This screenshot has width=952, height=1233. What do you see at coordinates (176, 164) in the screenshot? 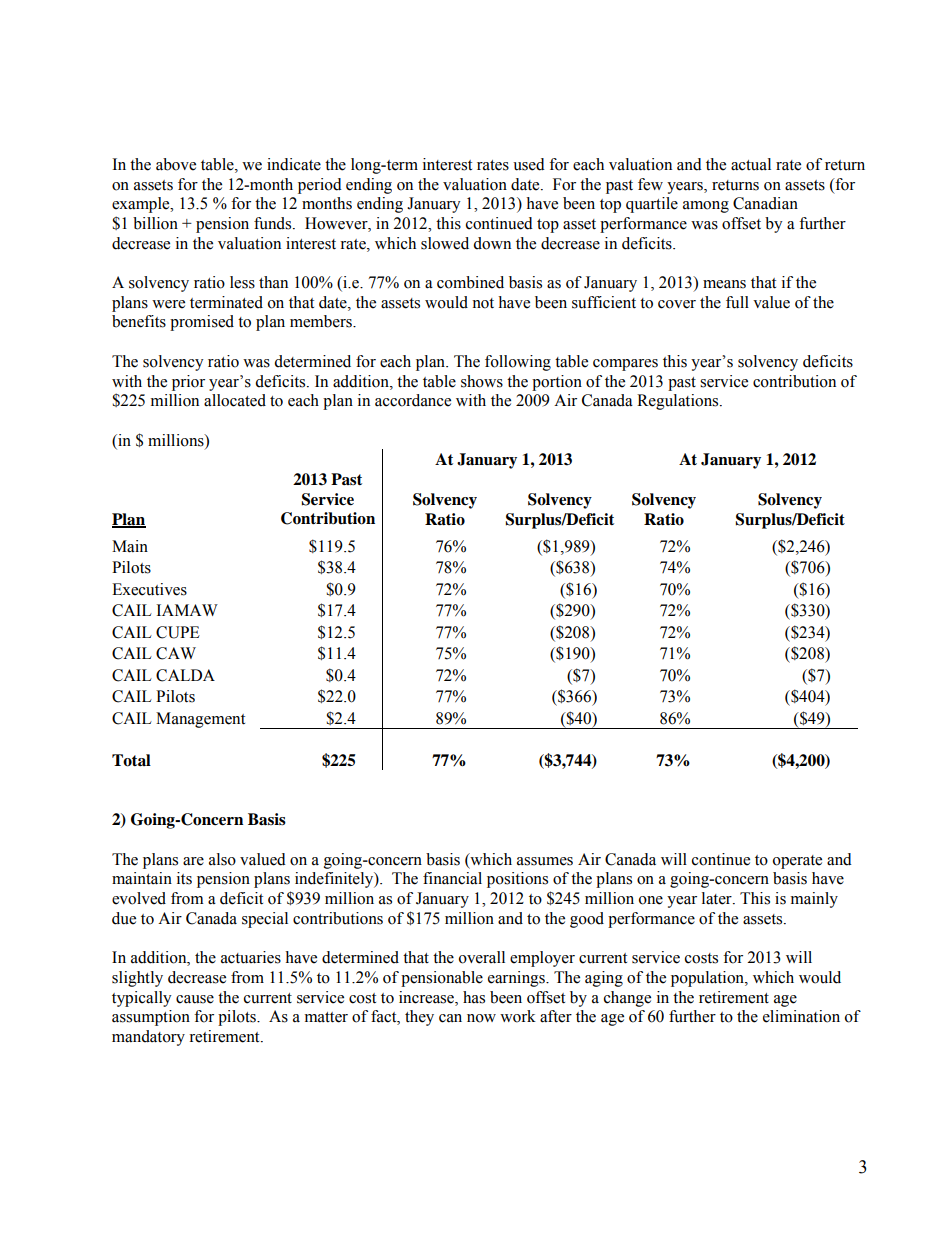
I see `above` at bounding box center [176, 164].
